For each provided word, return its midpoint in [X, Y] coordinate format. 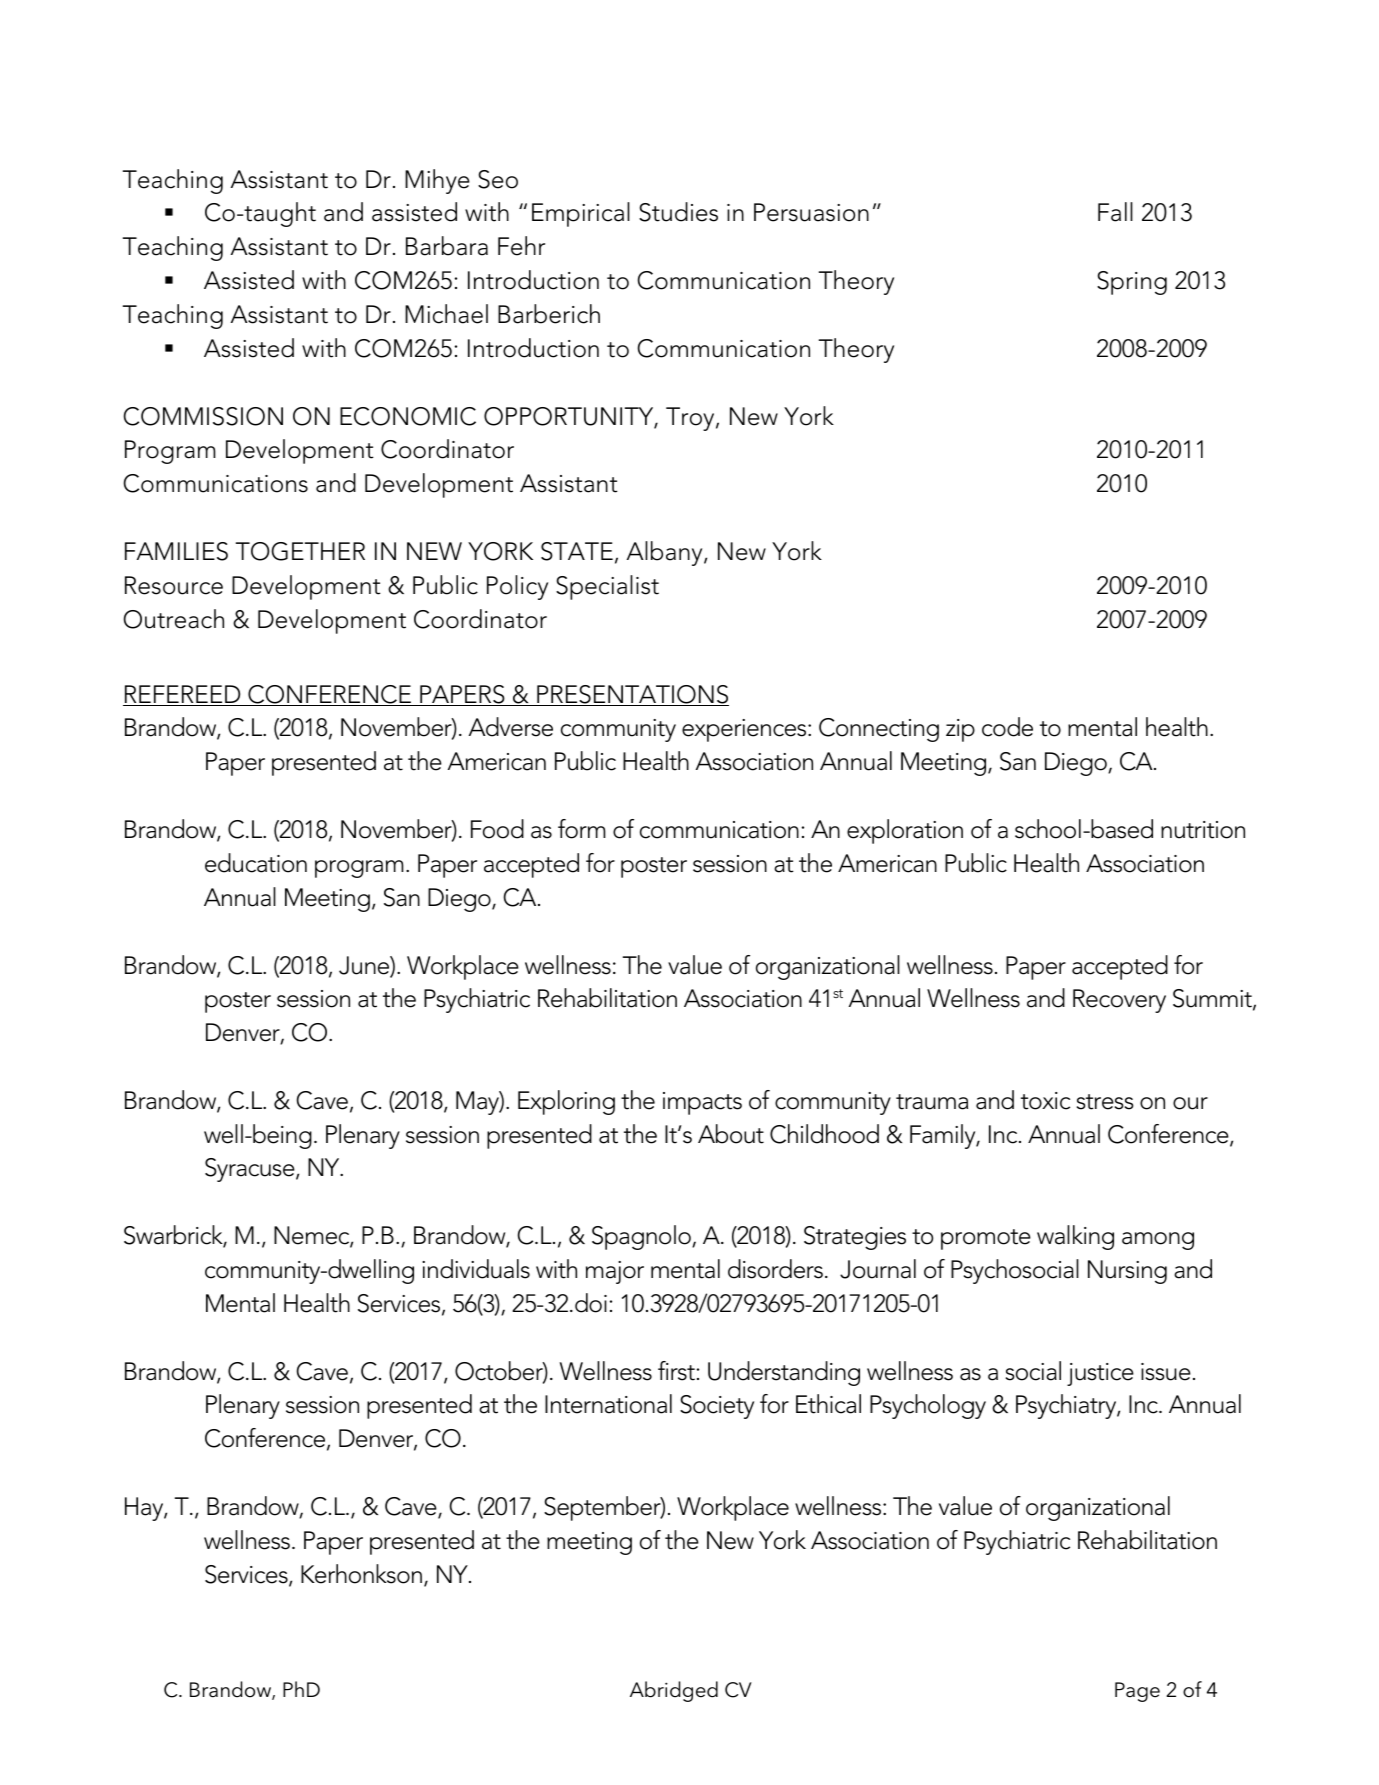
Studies [678, 212]
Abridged [674, 1691]
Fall [1115, 212]
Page [1137, 1692]
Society [717, 1407]
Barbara [447, 246]
